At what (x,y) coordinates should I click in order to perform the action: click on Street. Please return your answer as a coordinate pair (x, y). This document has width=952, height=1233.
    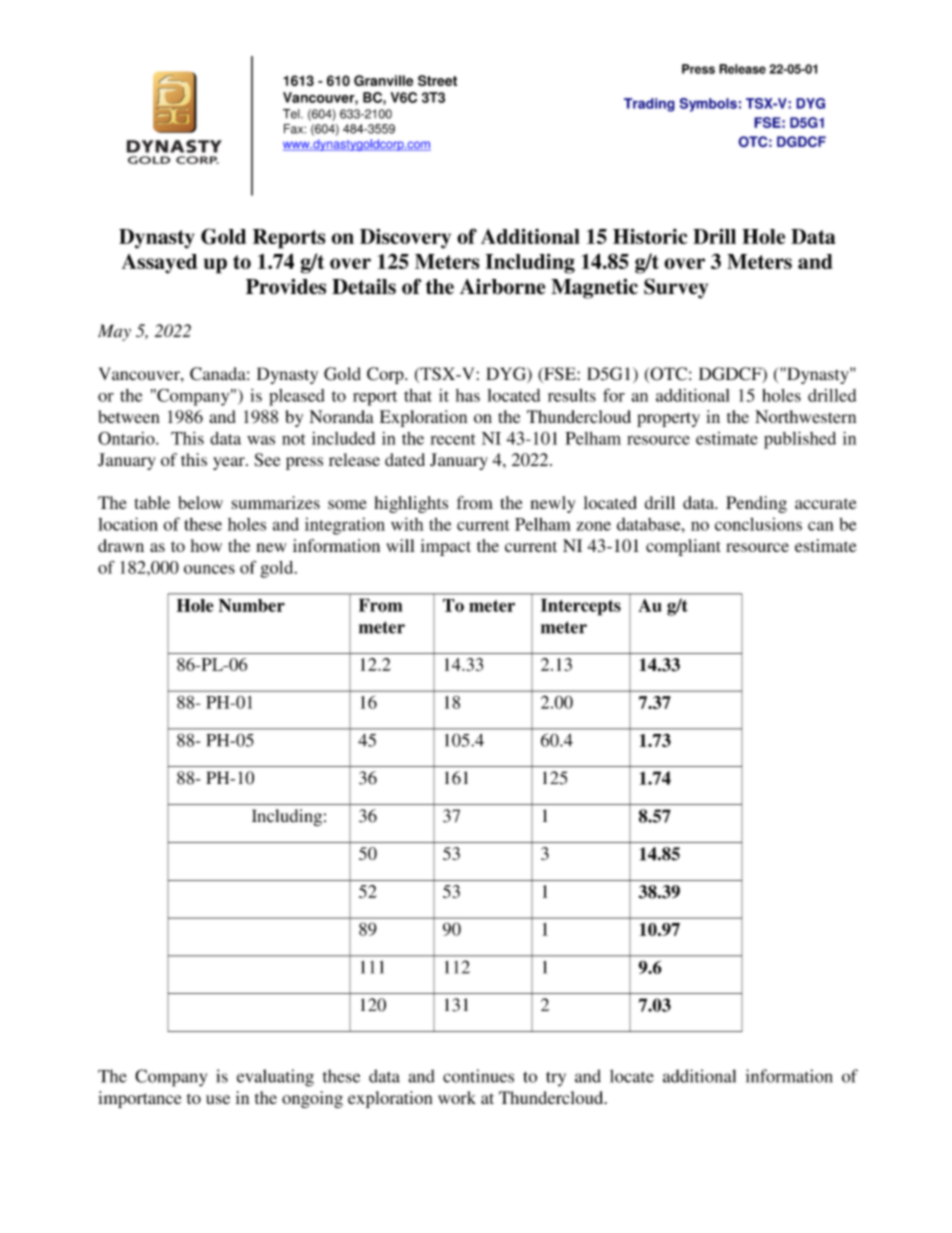
    Looking at the image, I should click on (437, 80).
